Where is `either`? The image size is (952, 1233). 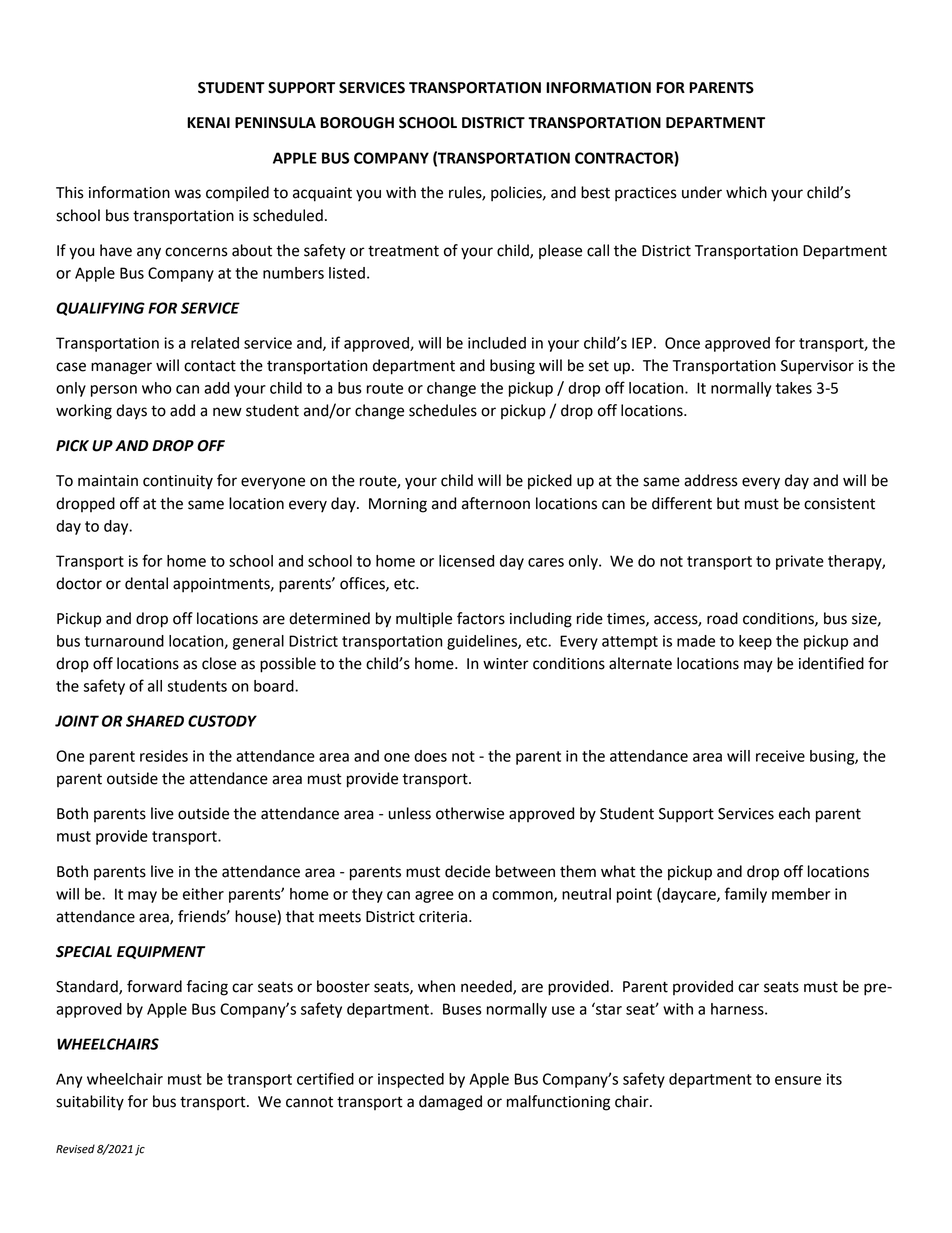
either is located at coordinates (203, 894).
